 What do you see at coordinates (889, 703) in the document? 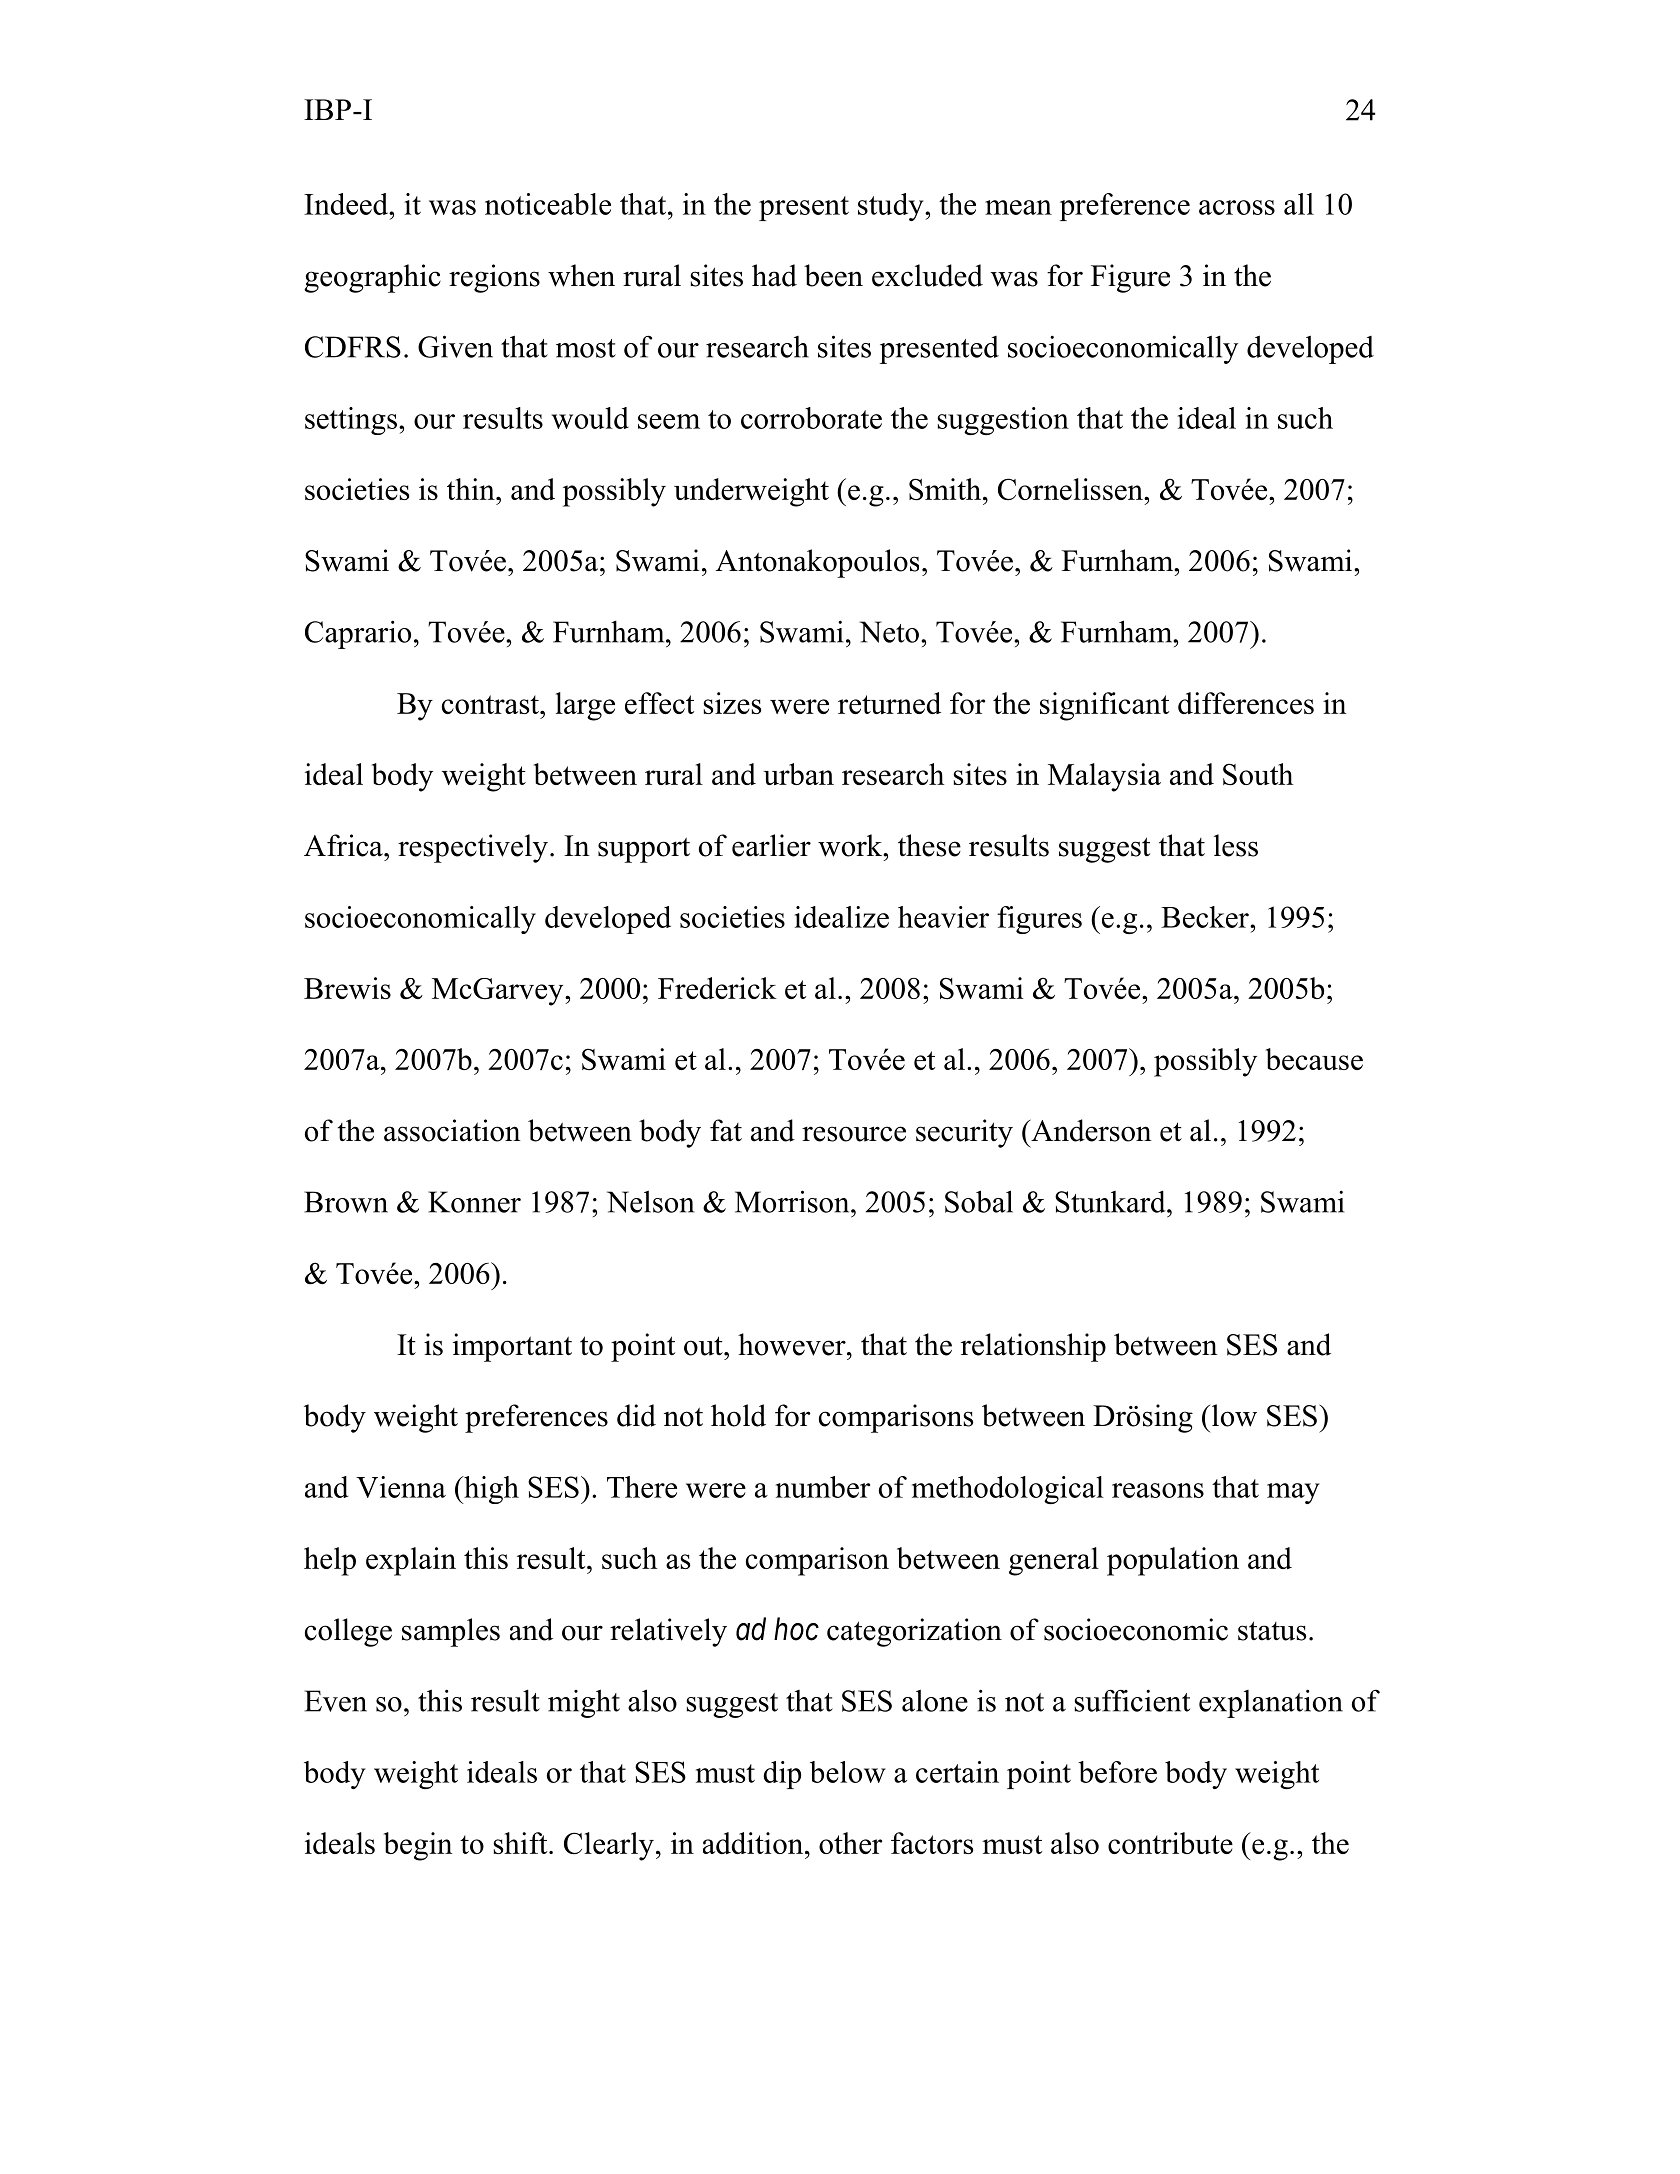
I see `returned` at bounding box center [889, 703].
